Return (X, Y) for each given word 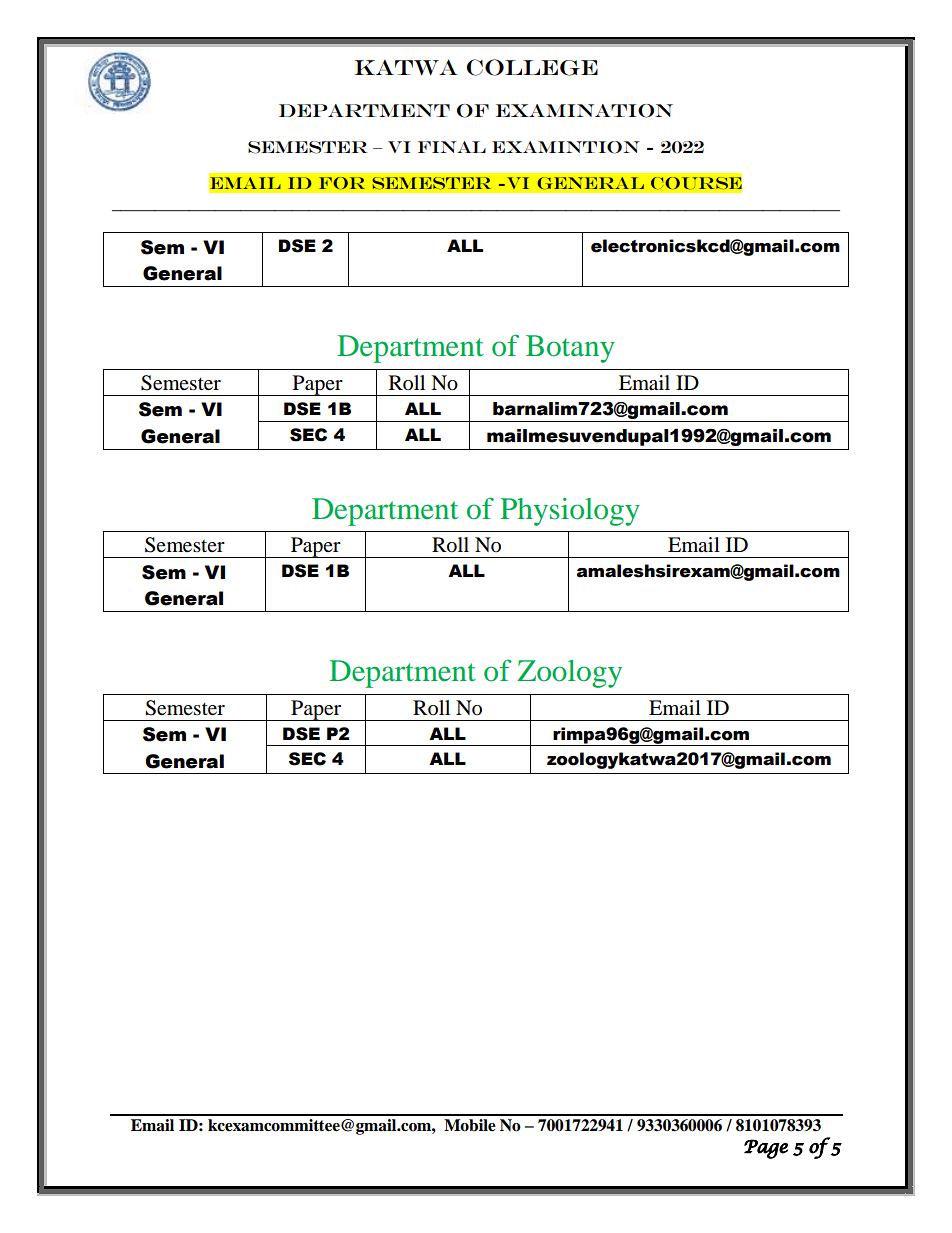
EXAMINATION (584, 111)
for (342, 183)
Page (766, 1149)
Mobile (470, 1125)
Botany (570, 349)
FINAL (452, 147)
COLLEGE (532, 67)
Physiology (570, 512)
